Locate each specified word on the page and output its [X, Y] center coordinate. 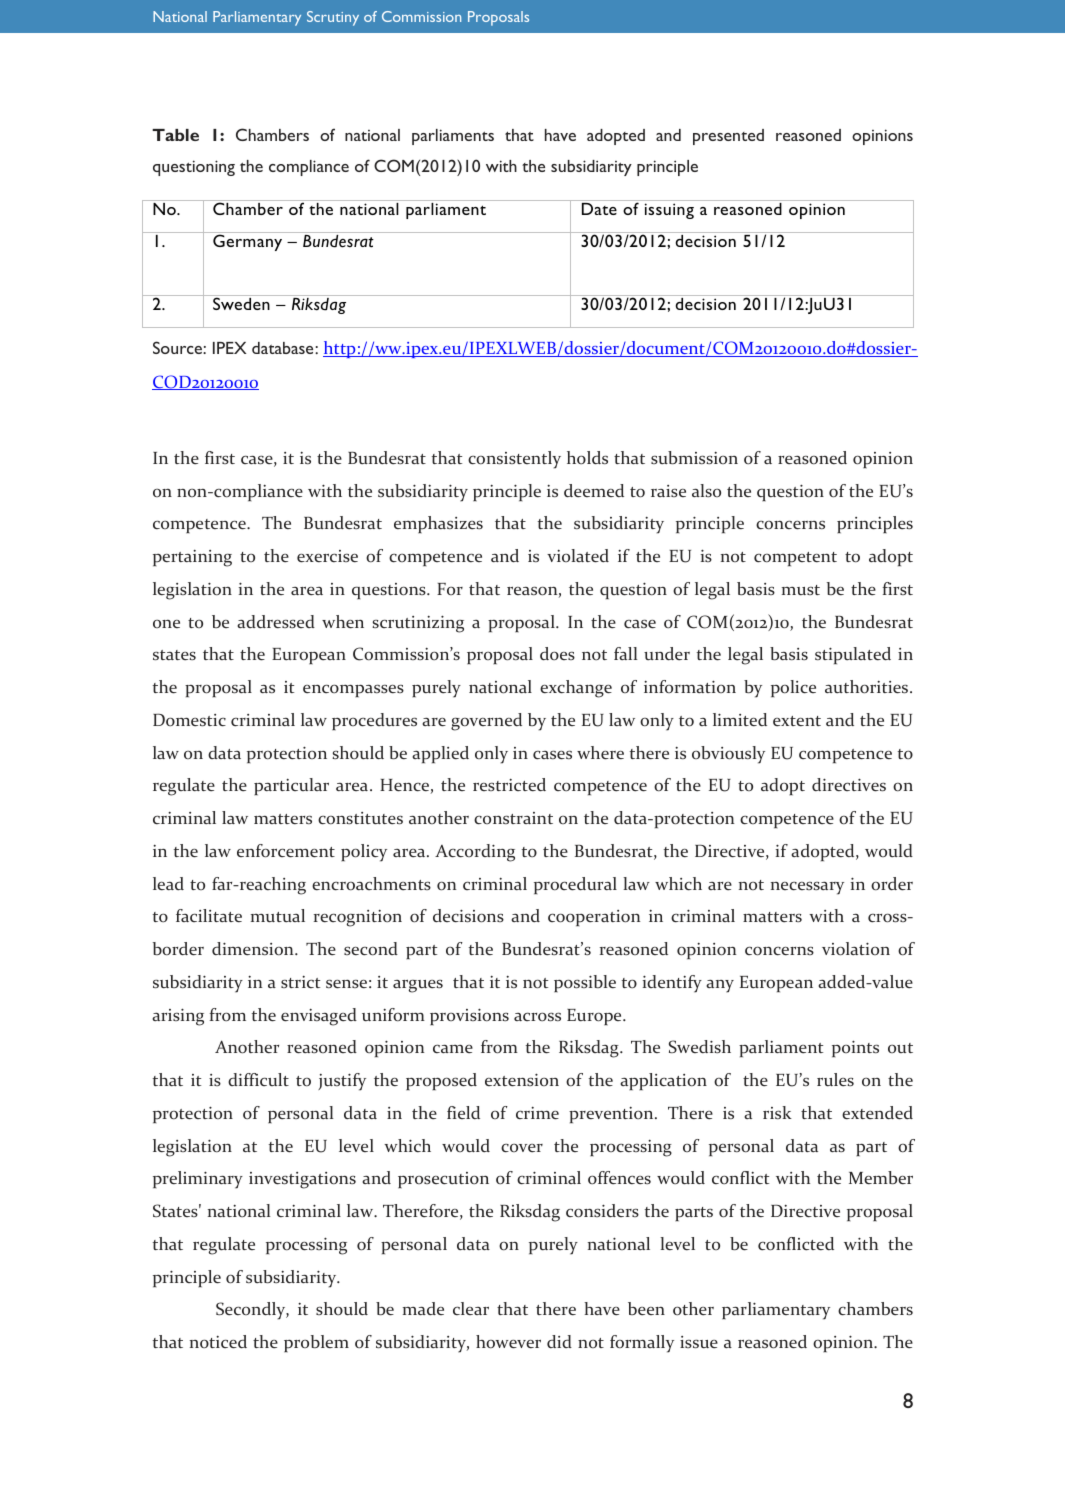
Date [599, 209]
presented [728, 137]
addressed [276, 622]
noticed [218, 1342]
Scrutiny [333, 18]
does [557, 654]
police [793, 688]
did [559, 1341]
